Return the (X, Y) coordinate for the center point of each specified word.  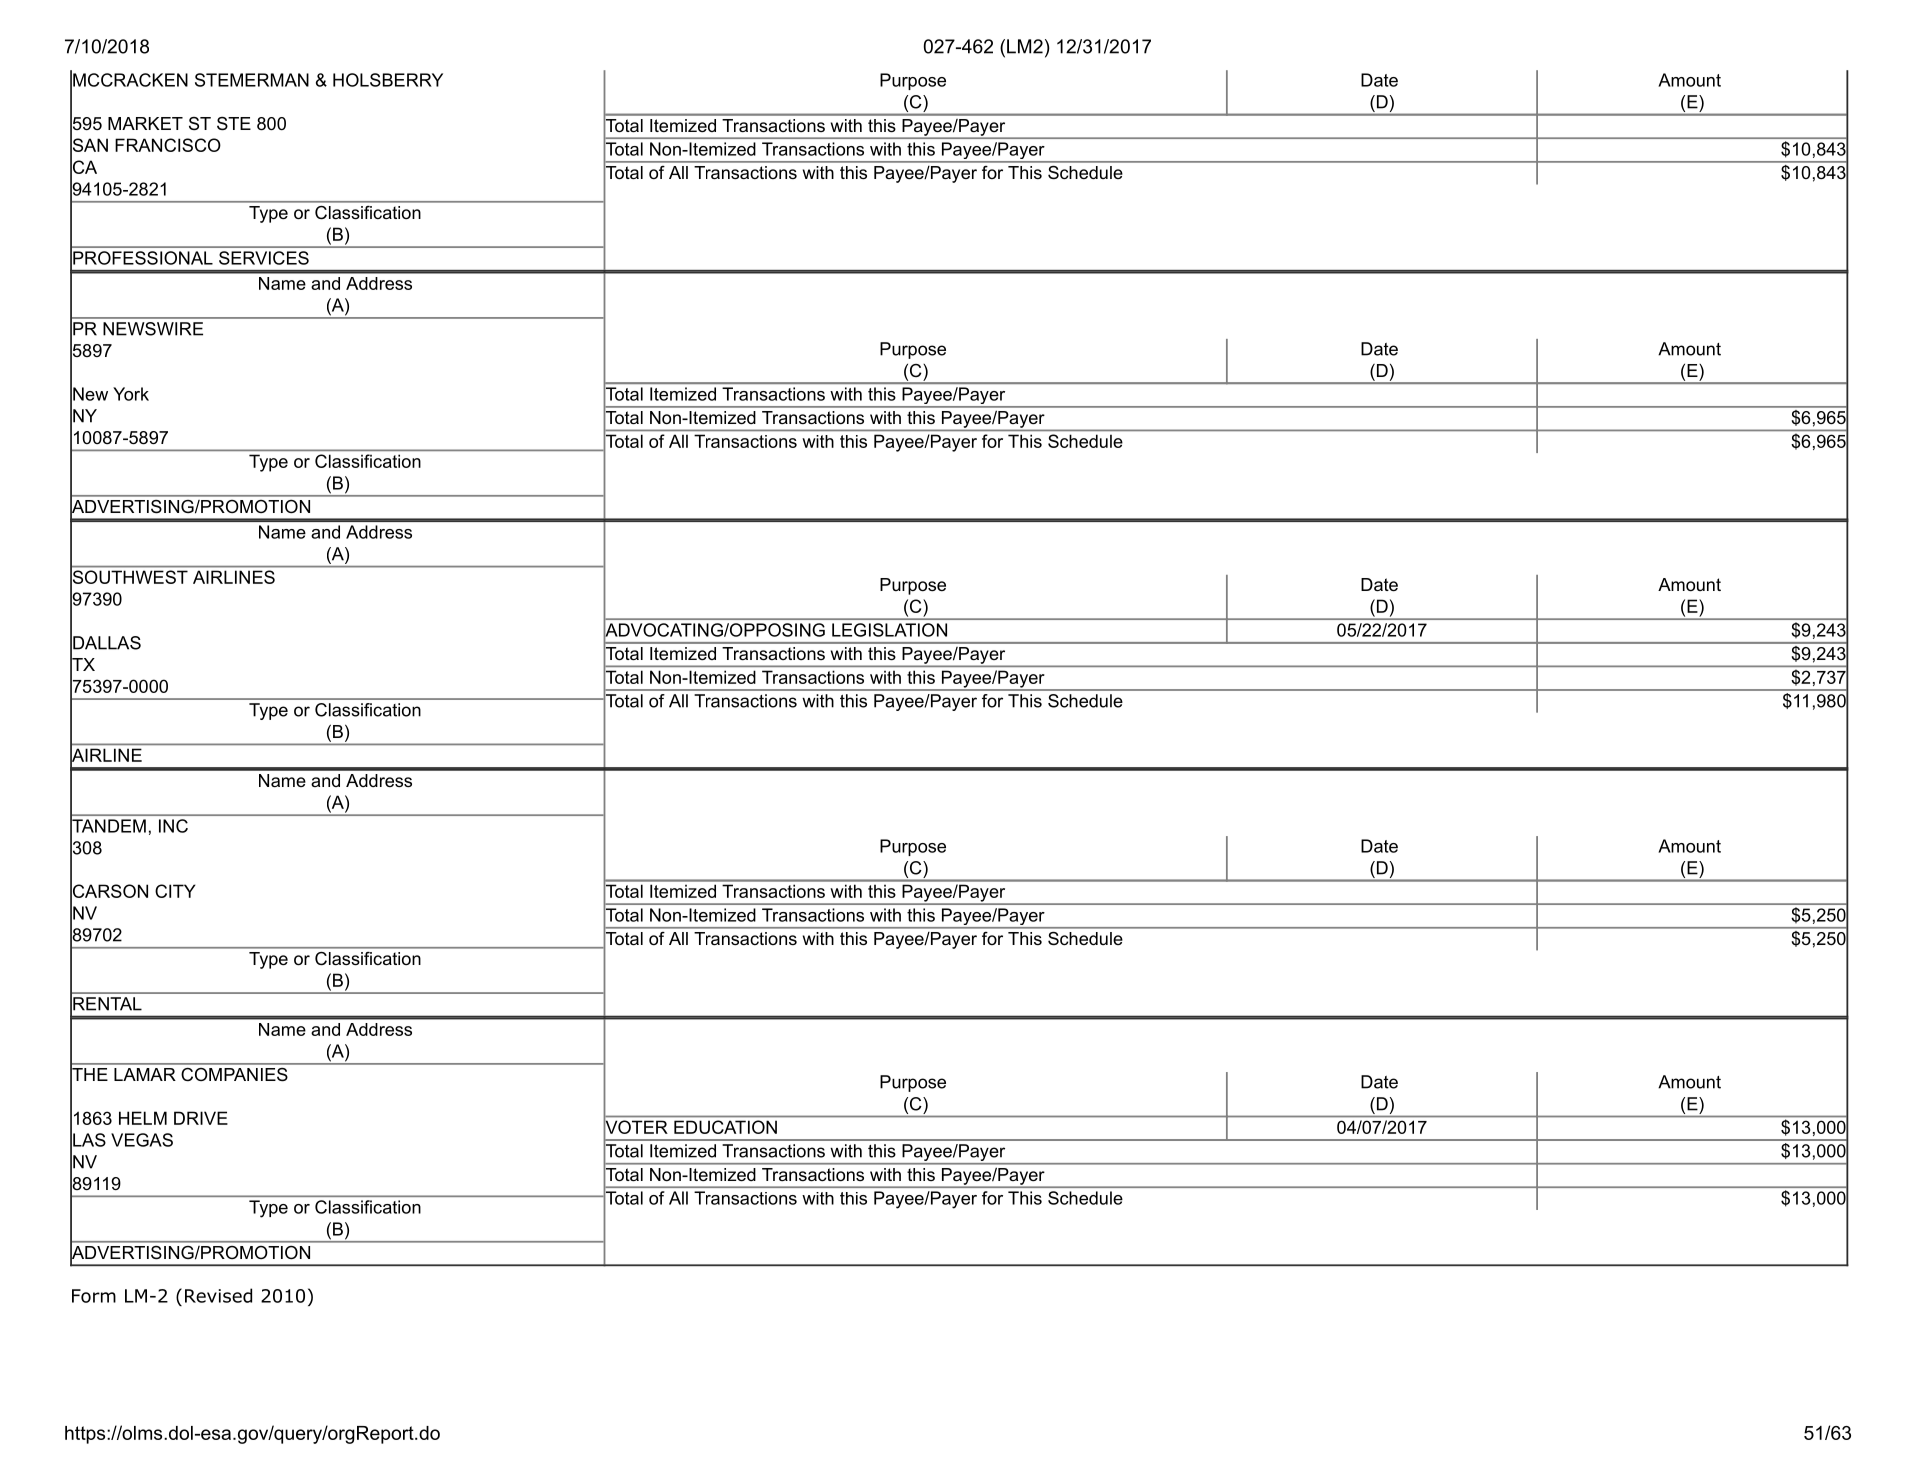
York (131, 394)
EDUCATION (725, 1127)
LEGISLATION (889, 630)
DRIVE (201, 1118)
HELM (143, 1118)
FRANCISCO (168, 145)
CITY (175, 891)
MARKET (145, 123)
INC (173, 826)
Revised (218, 1295)
